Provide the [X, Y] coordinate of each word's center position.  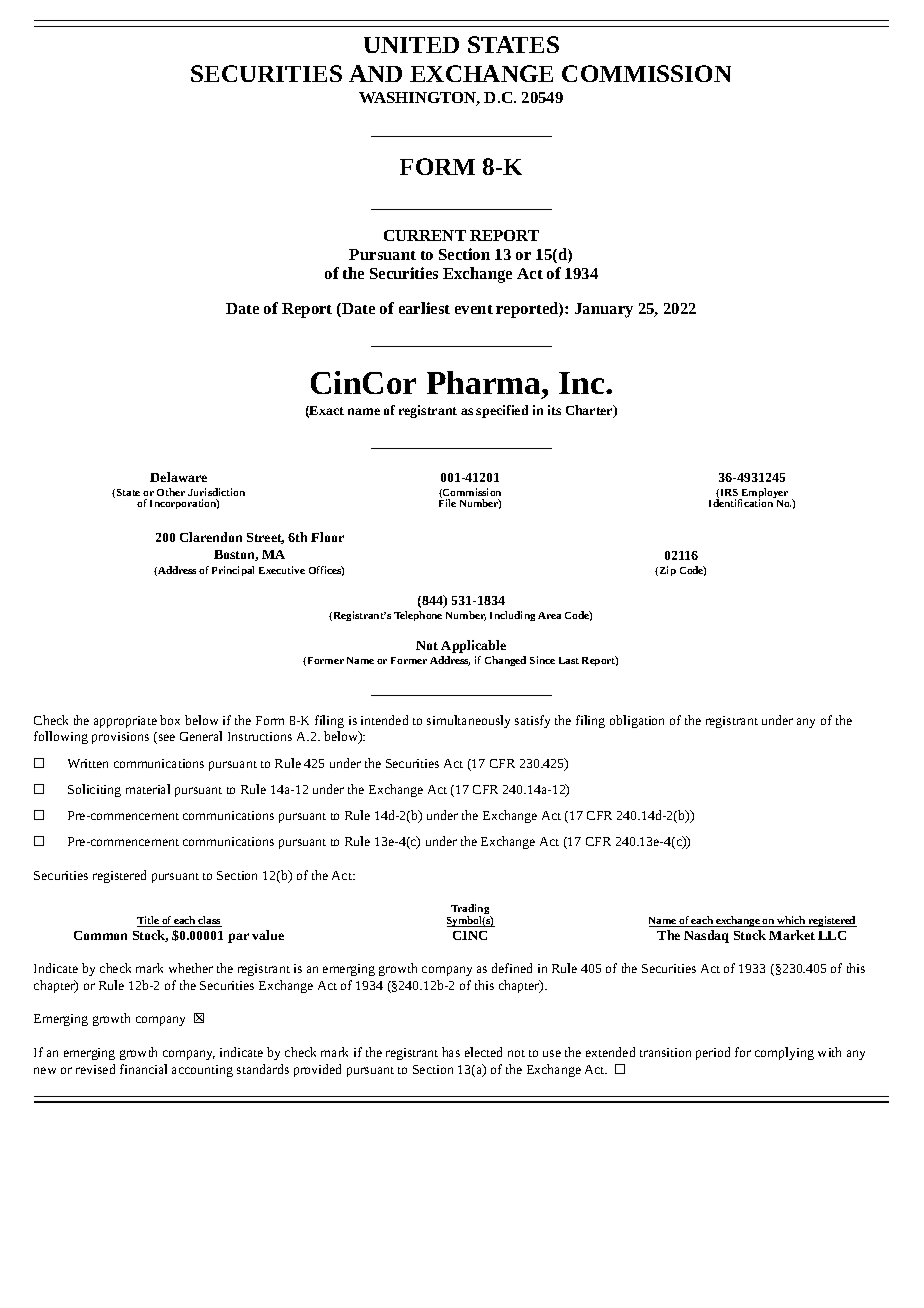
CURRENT [425, 235]
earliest [424, 308]
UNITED [411, 45]
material [148, 789]
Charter [590, 411]
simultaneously [468, 721]
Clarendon [211, 537]
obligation [637, 721]
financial [143, 1069]
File [447, 503]
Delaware [178, 477]
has [451, 1052]
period [713, 1053]
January [604, 310]
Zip [668, 571]
